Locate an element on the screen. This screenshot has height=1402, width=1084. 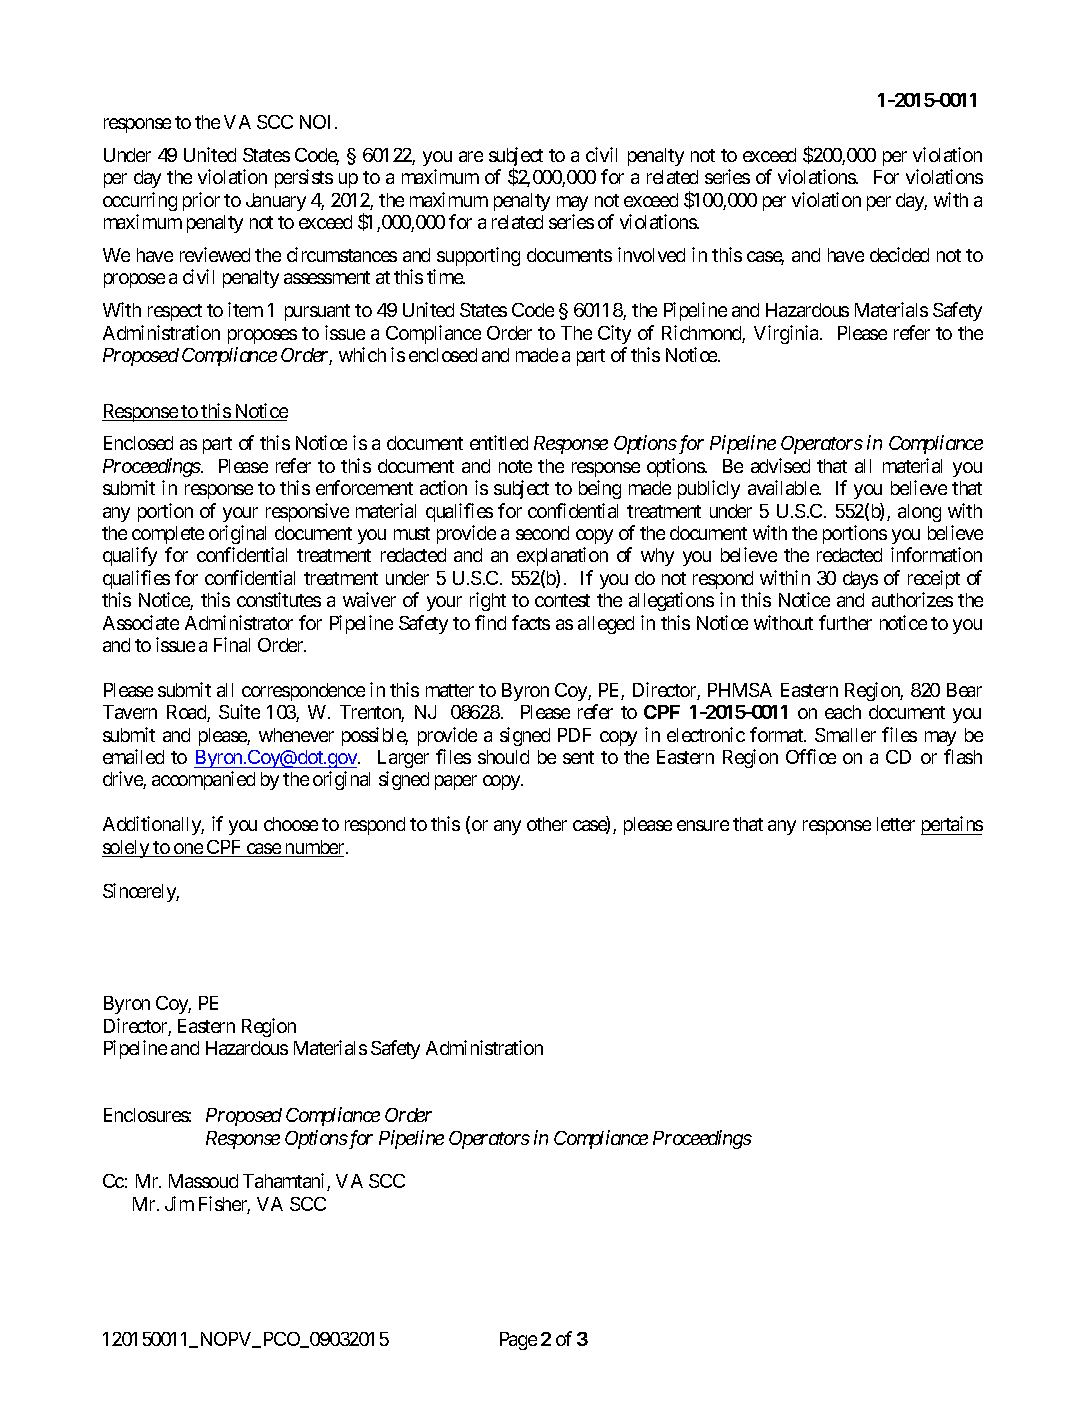
decided is located at coordinates (899, 254).
